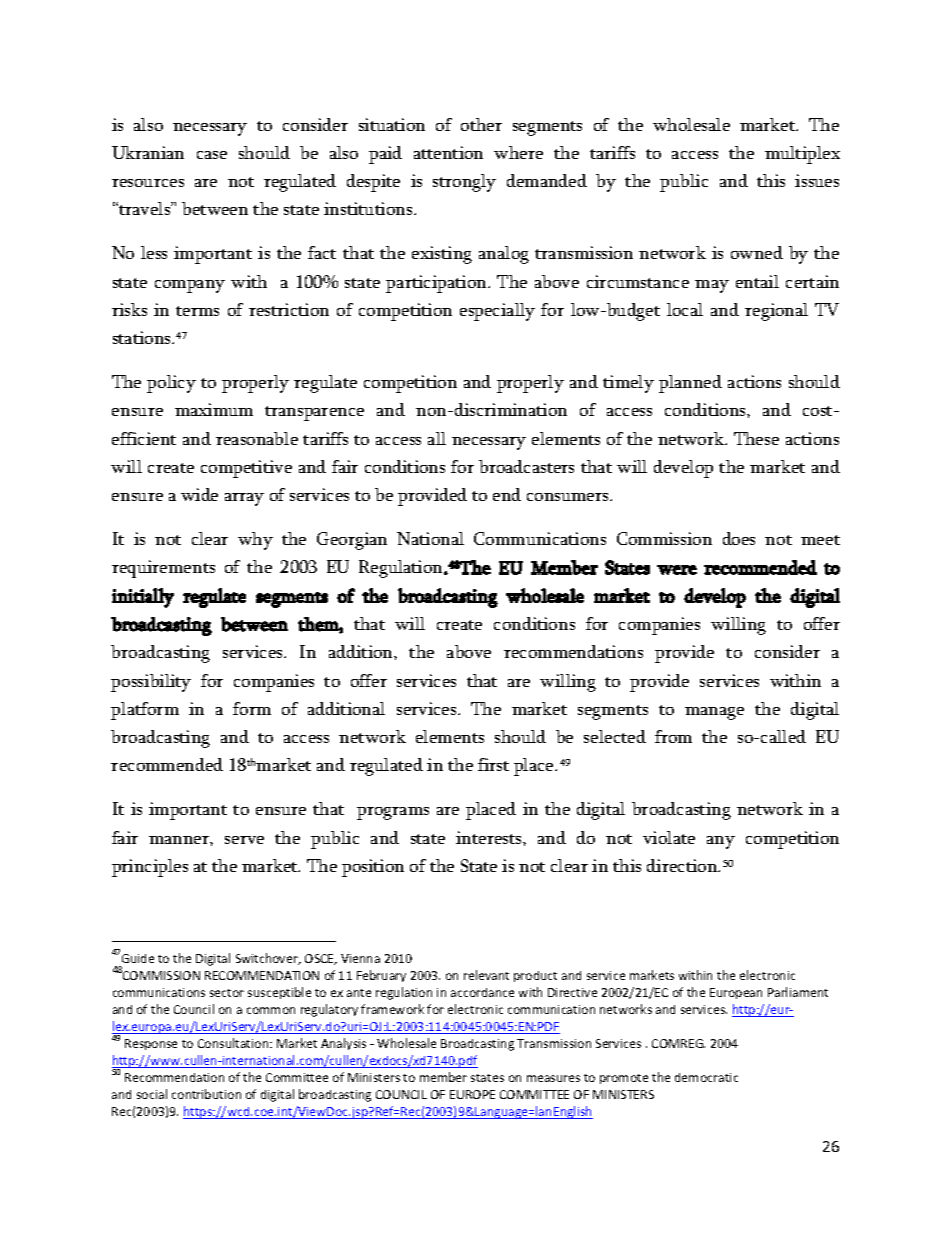 The height and width of the screenshot is (1233, 952). Describe the element at coordinates (199, 494) in the screenshot. I see `wide` at that location.
